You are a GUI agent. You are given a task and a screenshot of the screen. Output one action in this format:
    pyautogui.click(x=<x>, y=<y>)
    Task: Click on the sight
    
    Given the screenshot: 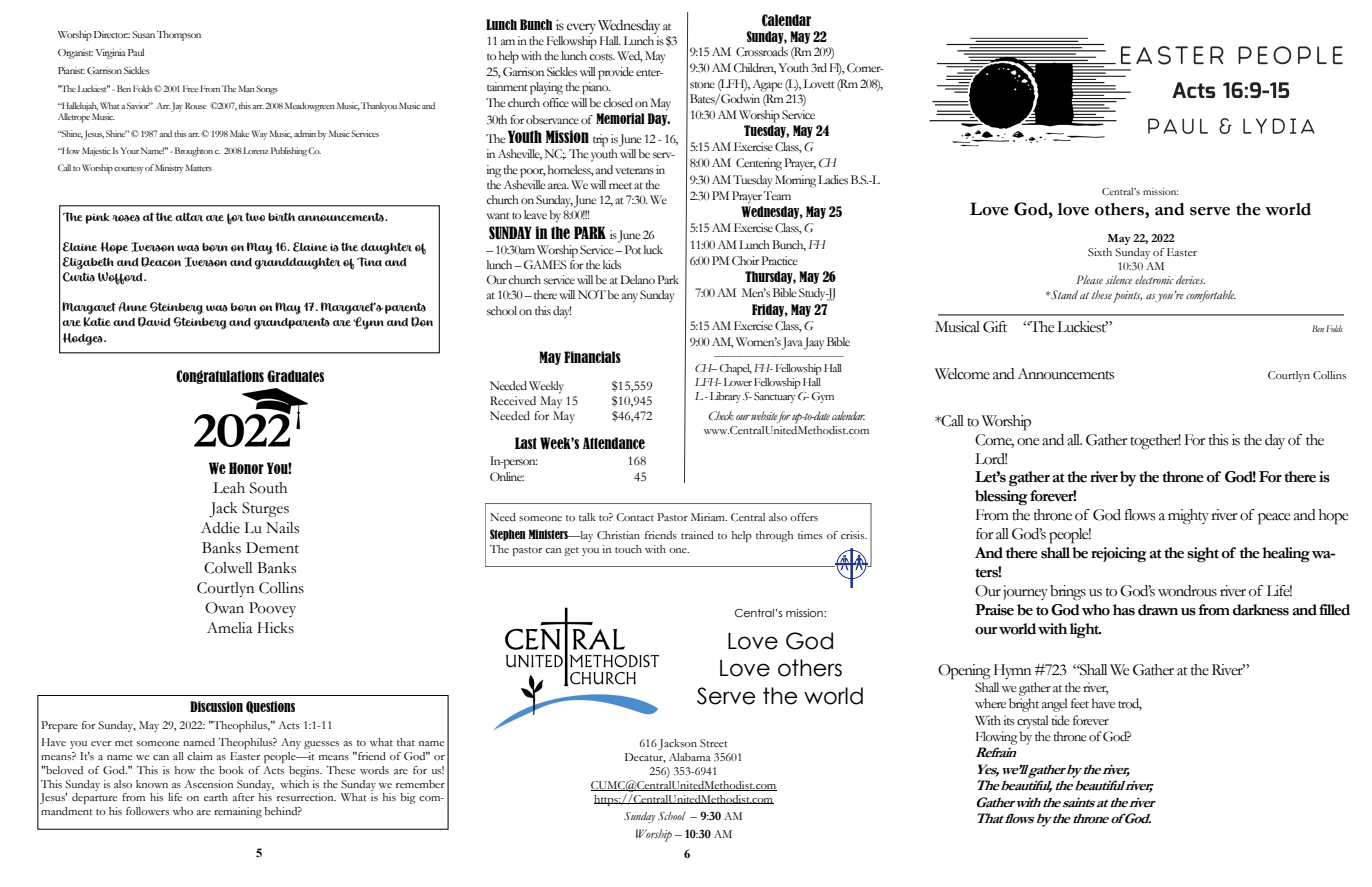 What is the action you would take?
    pyautogui.click(x=1203, y=555)
